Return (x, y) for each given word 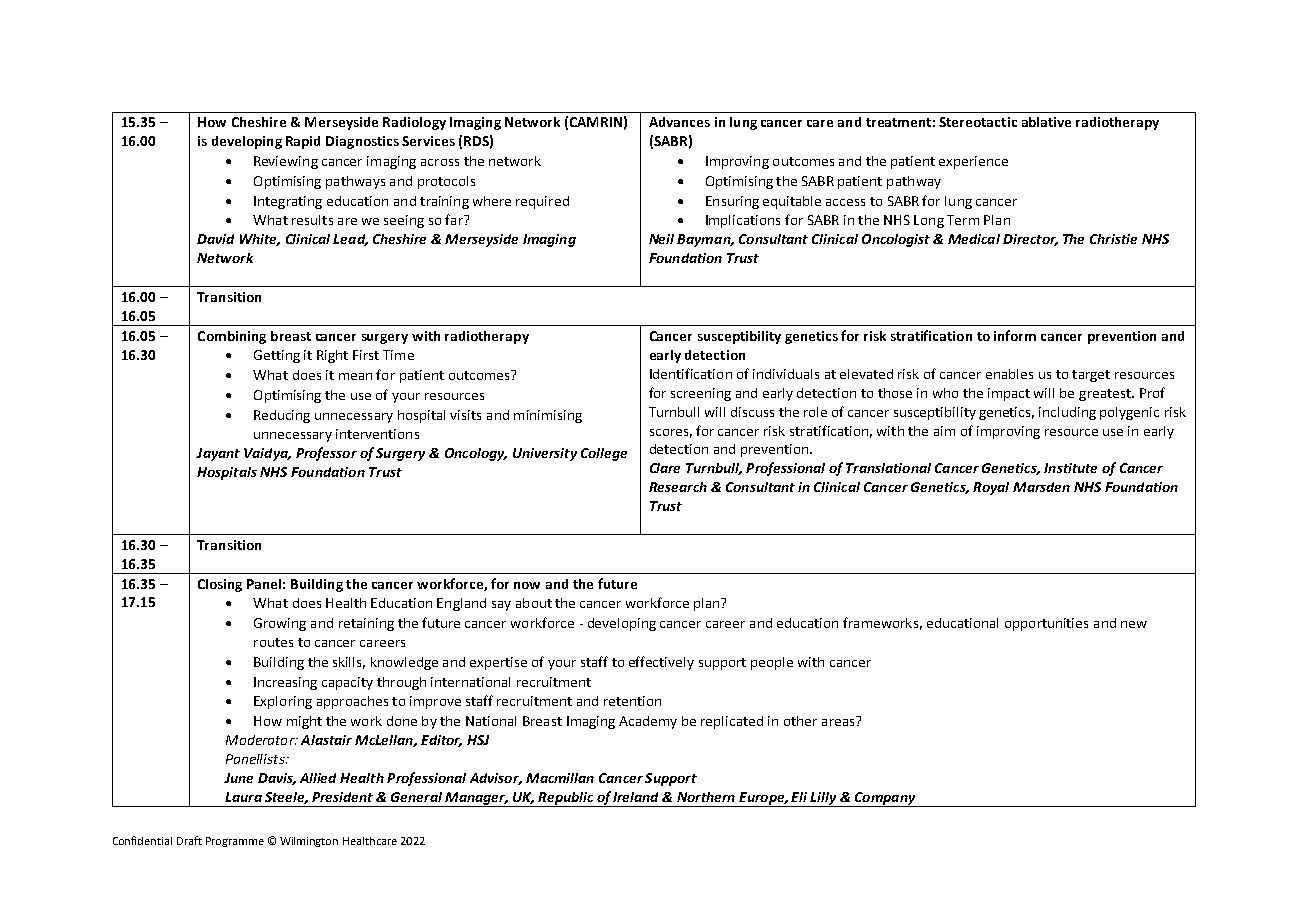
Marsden (1041, 487)
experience (973, 162)
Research (678, 487)
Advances (679, 122)
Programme (235, 842)
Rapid (303, 142)
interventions (377, 434)
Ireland (635, 797)
